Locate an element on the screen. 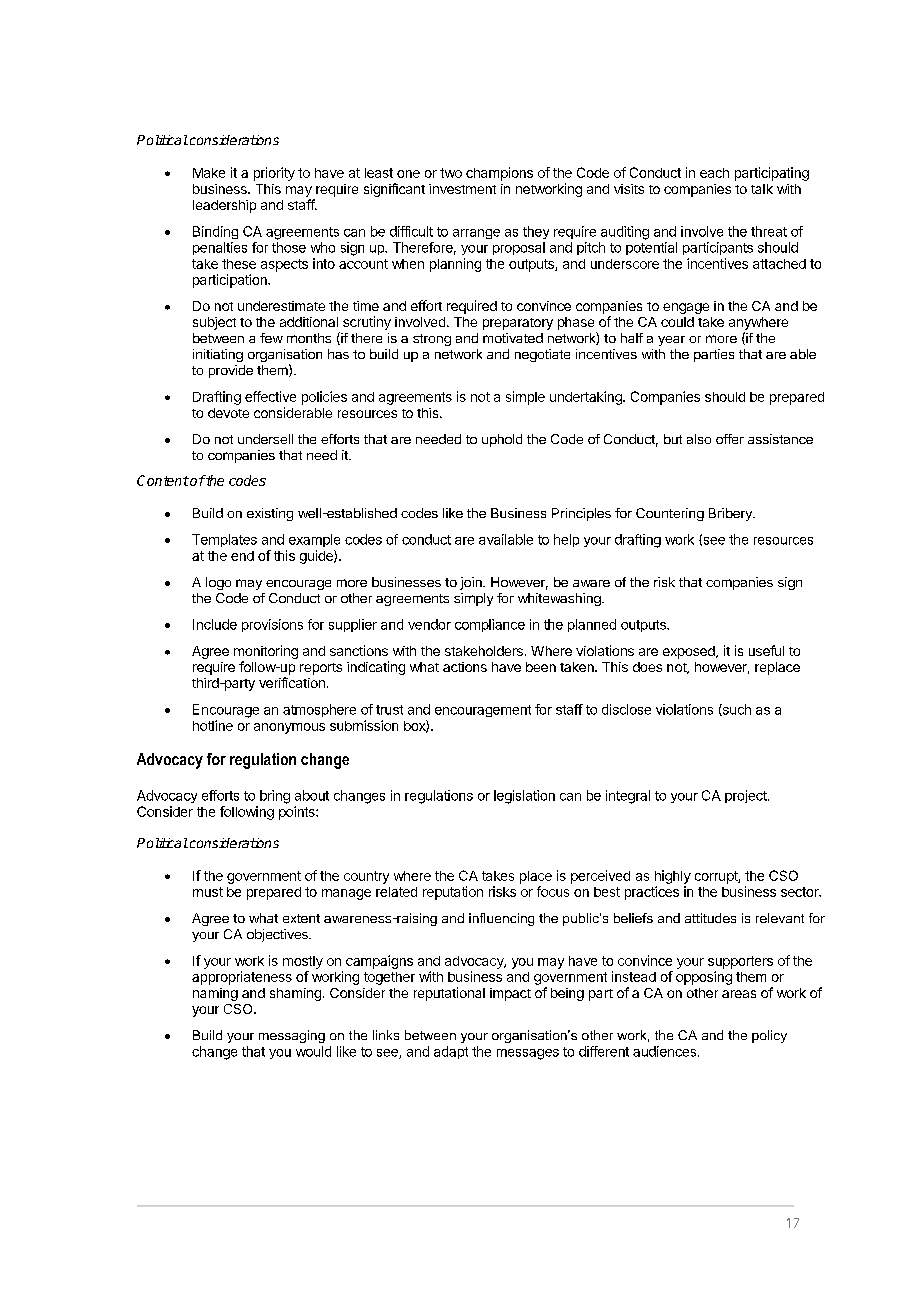 The height and width of the screenshot is (1309, 924). messaging is located at coordinates (292, 1036).
